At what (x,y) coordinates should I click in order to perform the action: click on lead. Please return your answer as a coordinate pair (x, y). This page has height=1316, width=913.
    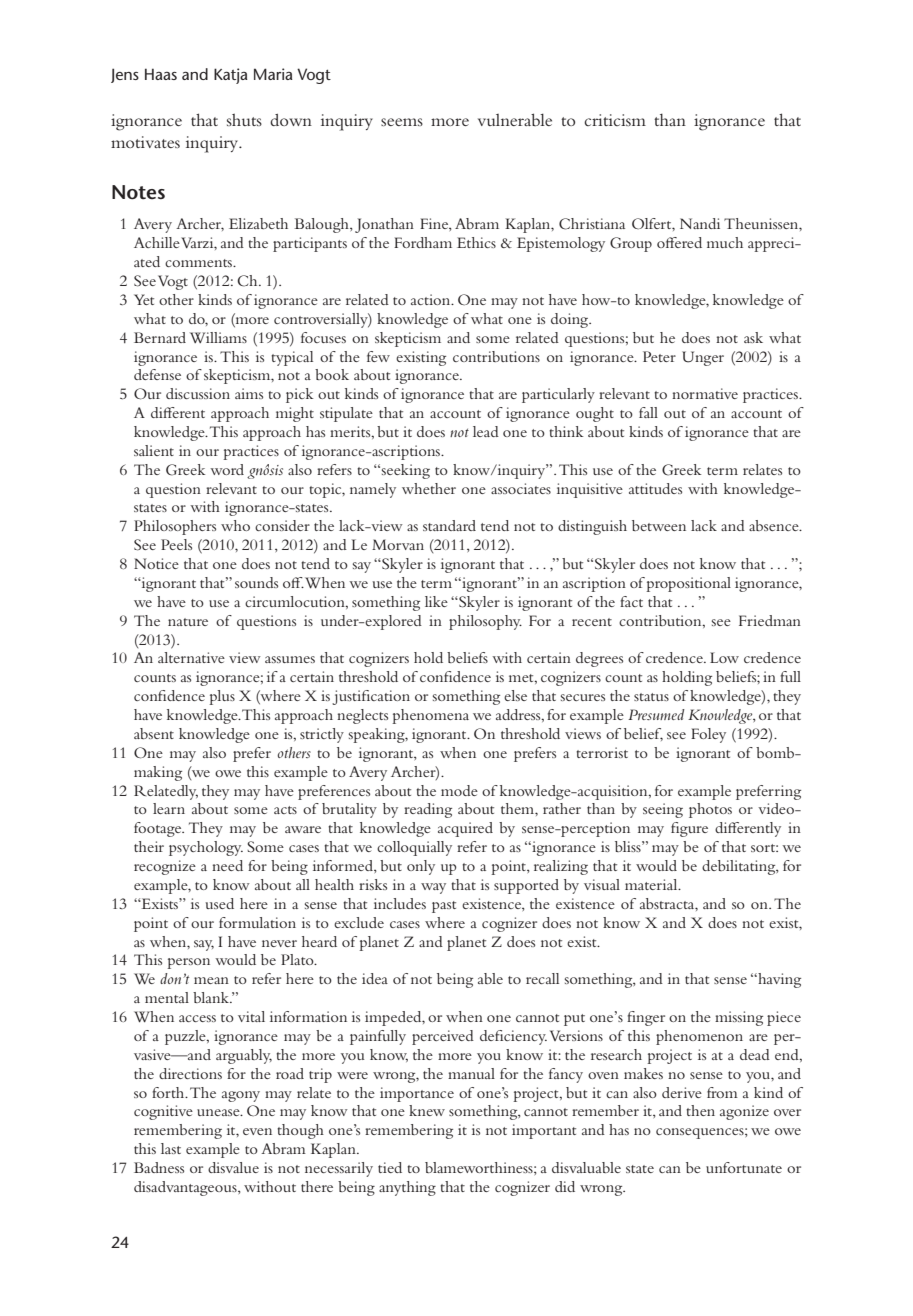
    Looking at the image, I should click on (486, 431).
